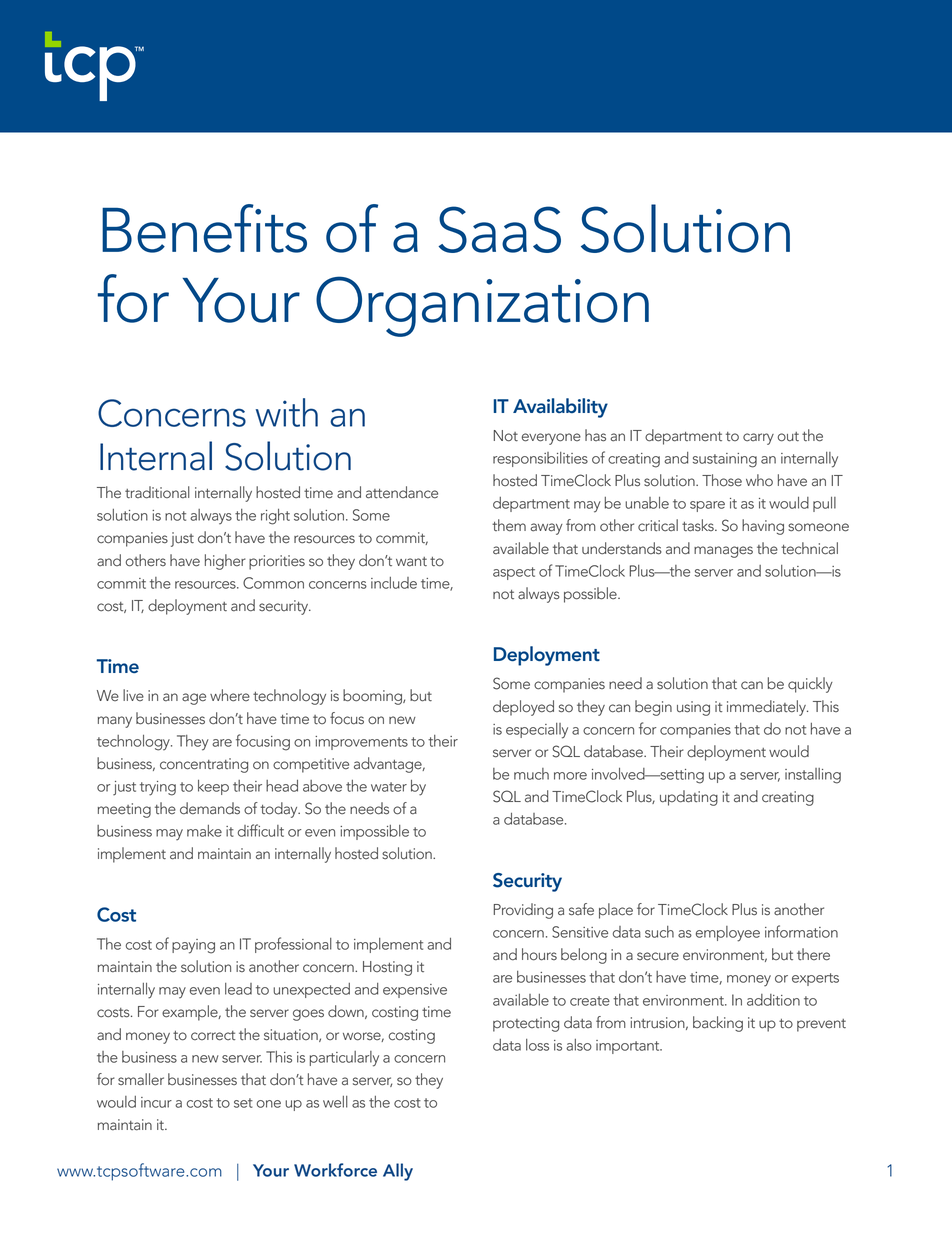 This image has height=1233, width=952. Describe the element at coordinates (514, 573) in the image. I see `aspect` at that location.
